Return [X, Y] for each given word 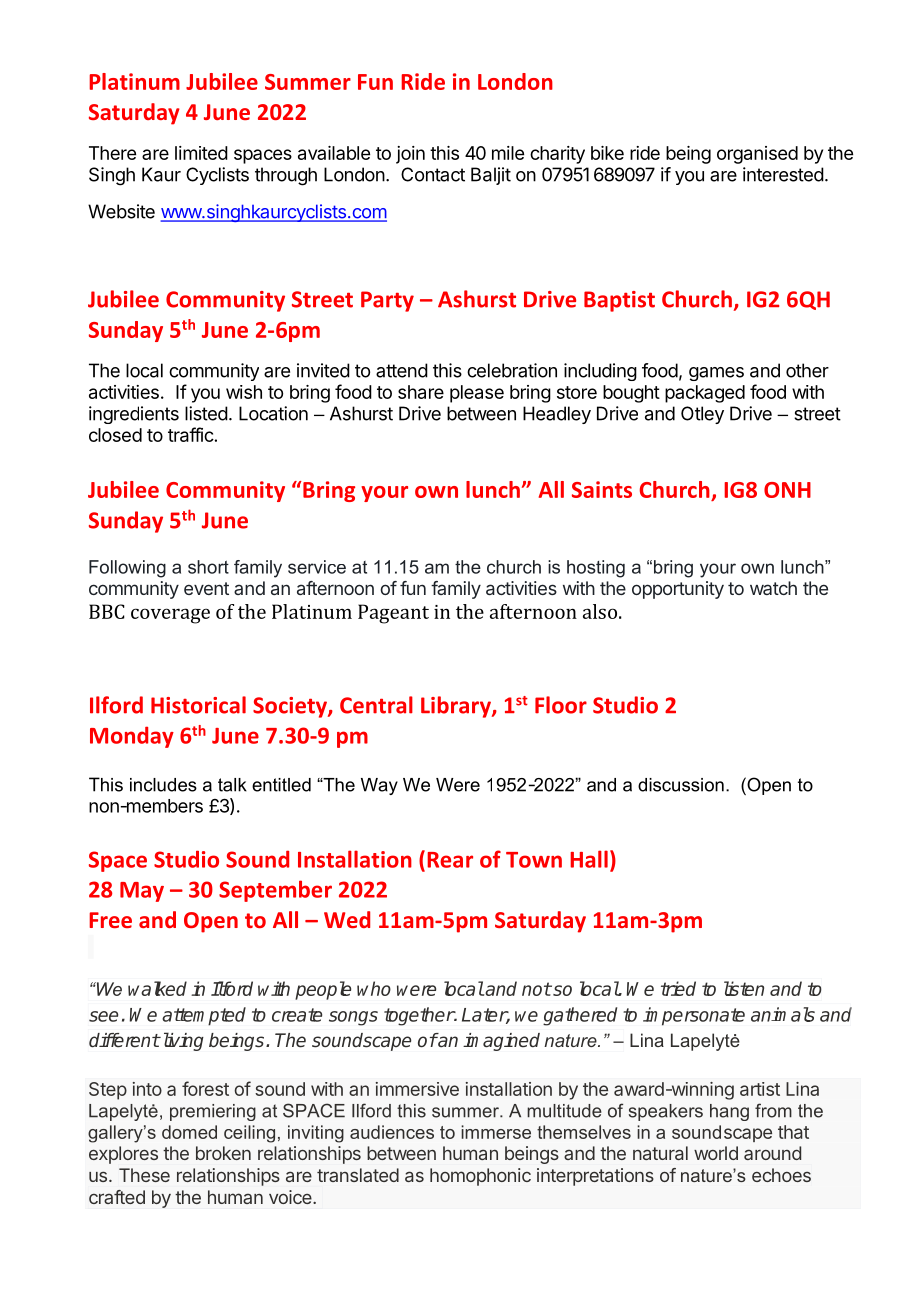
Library [457, 707]
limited [201, 153]
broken [223, 1153]
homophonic [480, 1177]
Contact [433, 174]
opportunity [678, 590]
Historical [198, 705]
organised [757, 155]
